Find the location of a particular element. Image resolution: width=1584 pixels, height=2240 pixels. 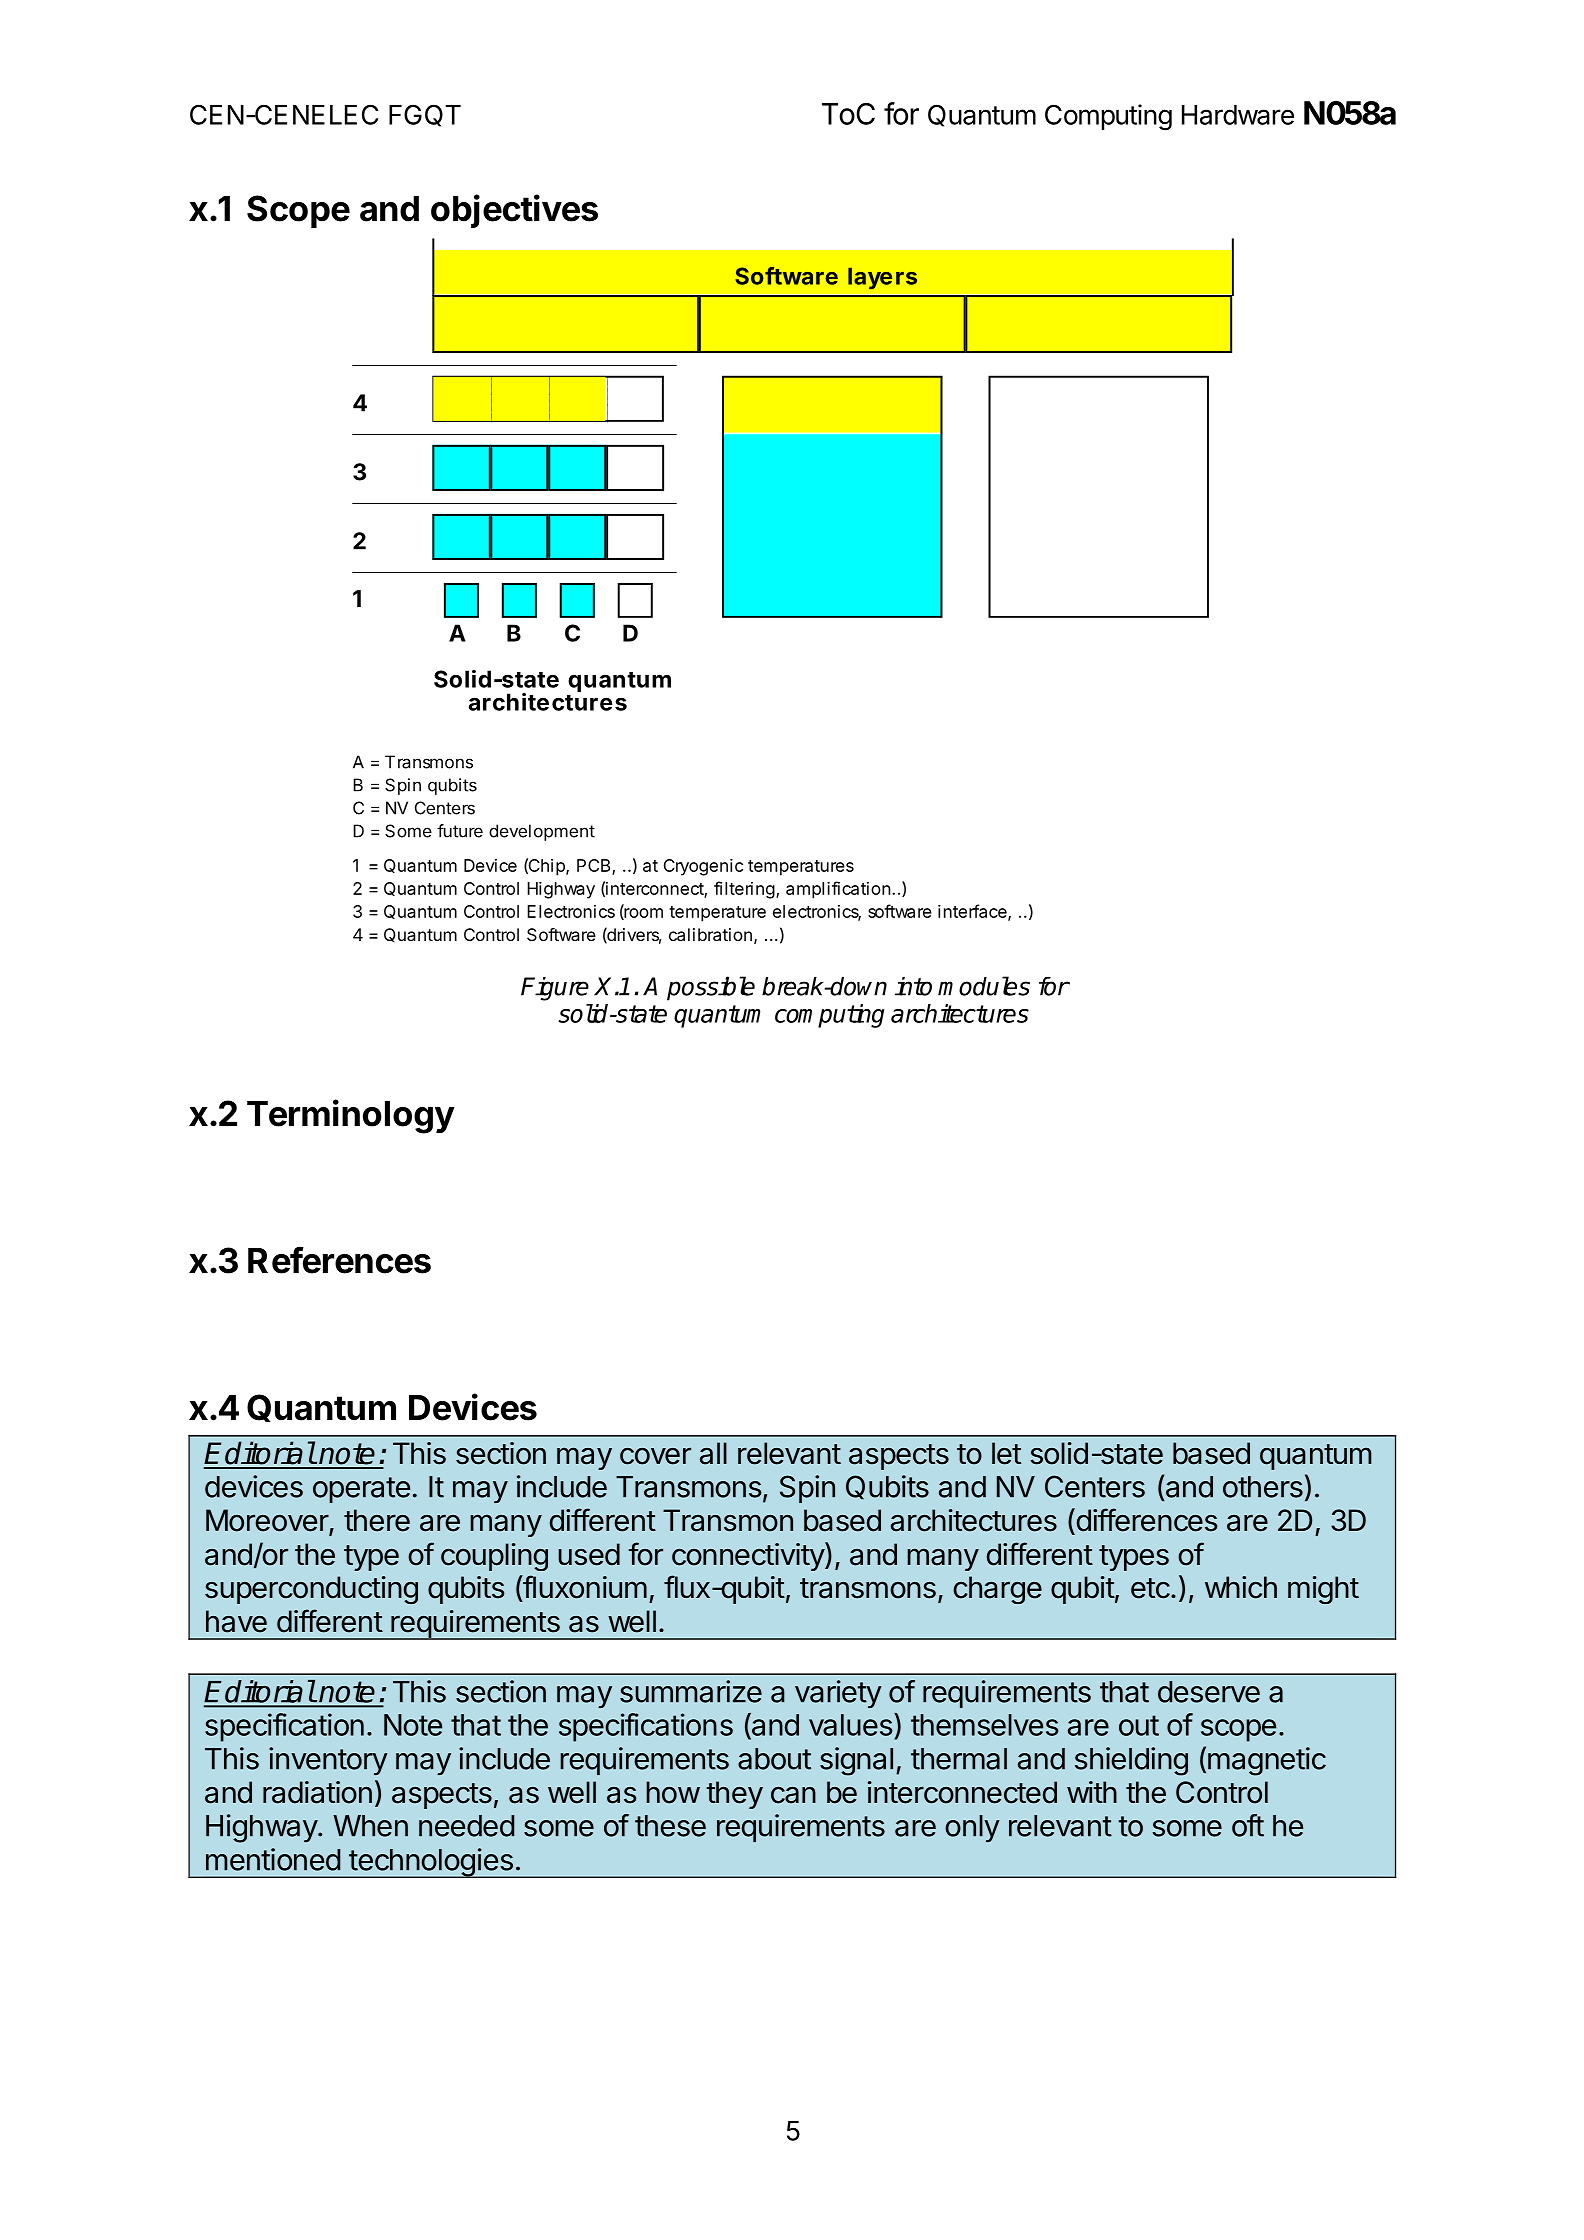

Hardware is located at coordinates (1238, 115).
